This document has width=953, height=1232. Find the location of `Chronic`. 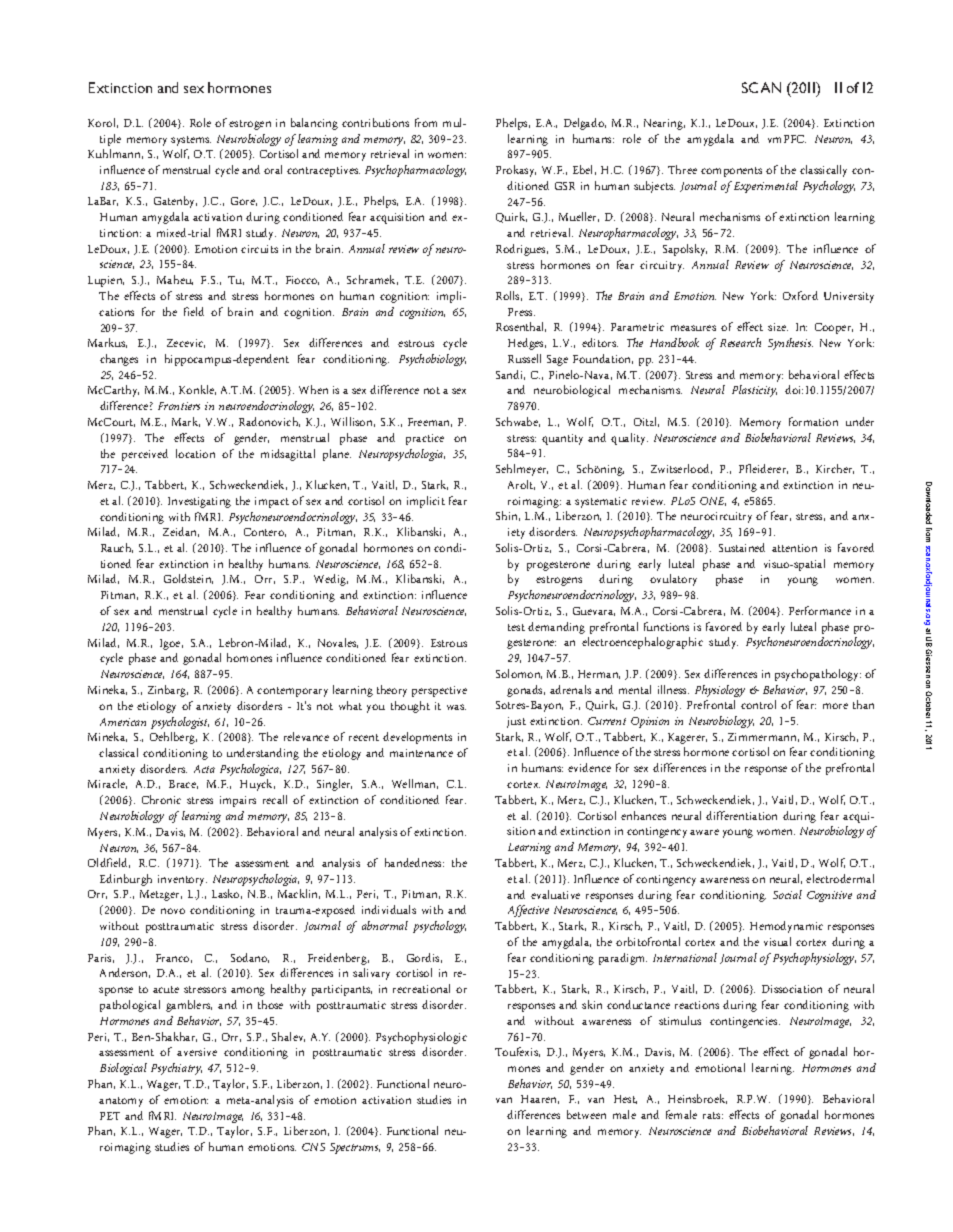

Chronic is located at coordinates (161, 799).
